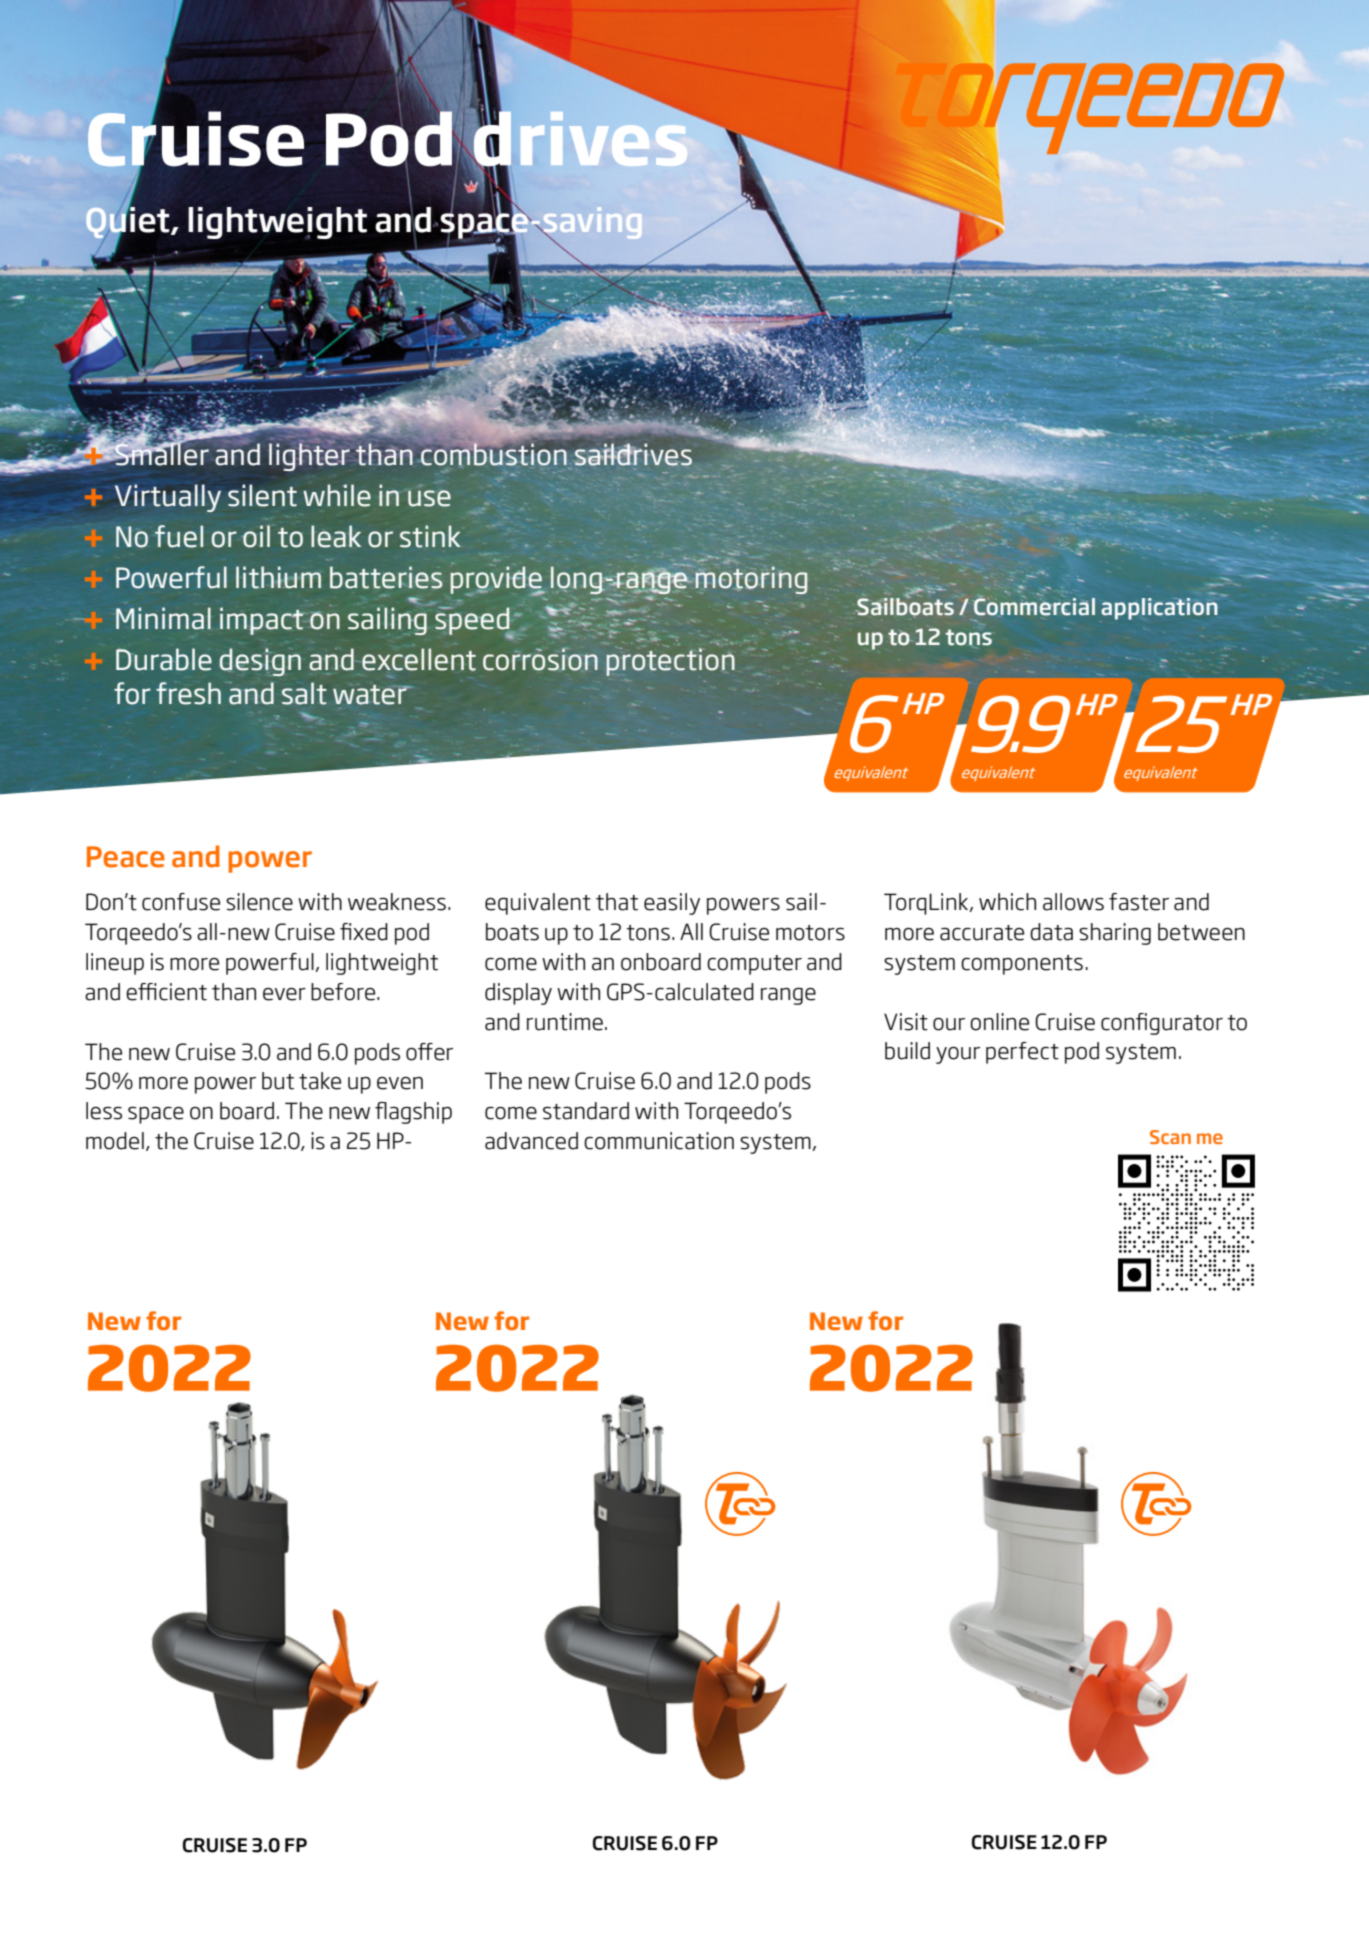 The image size is (1369, 1936). What do you see at coordinates (670, 661) in the page?
I see `protection` at bounding box center [670, 661].
